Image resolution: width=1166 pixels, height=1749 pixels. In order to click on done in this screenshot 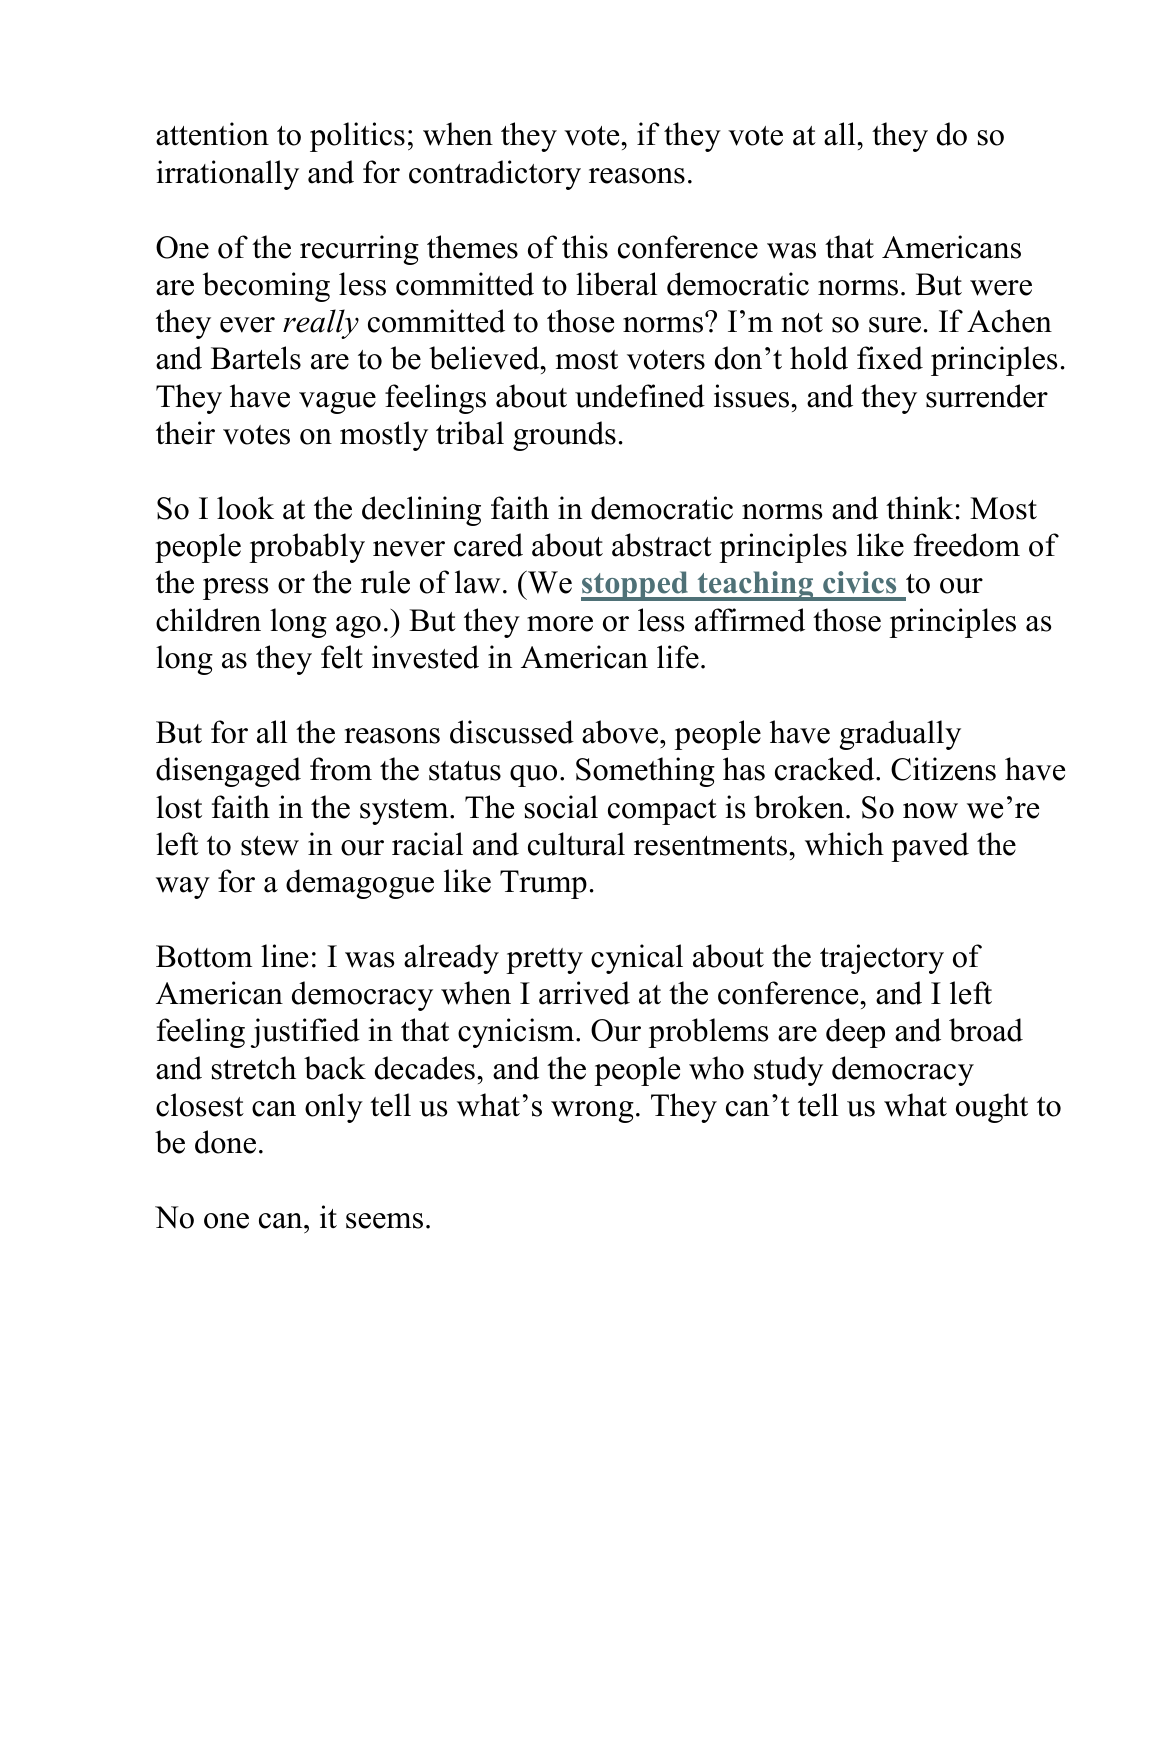, I will do `click(225, 1142)`.
